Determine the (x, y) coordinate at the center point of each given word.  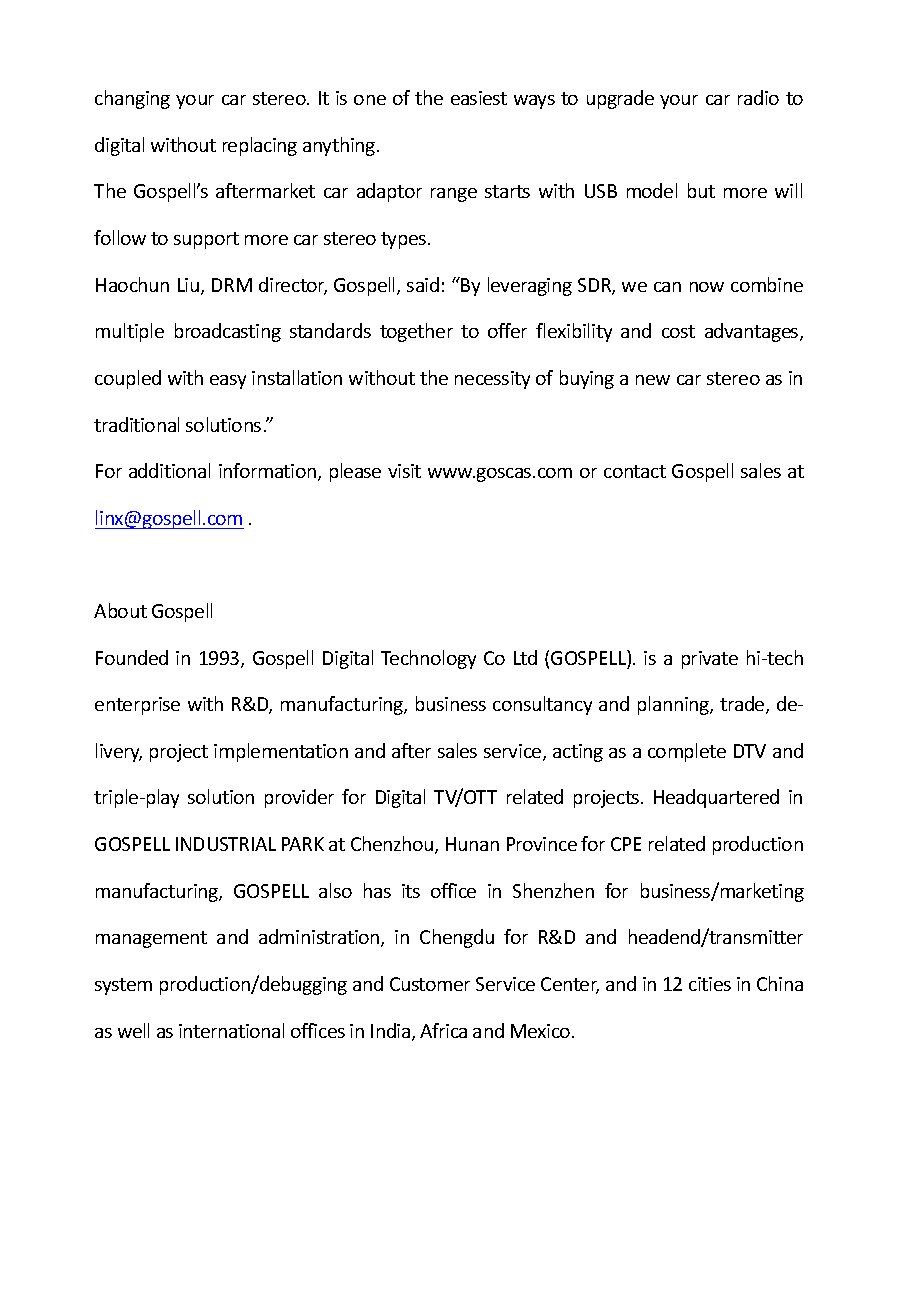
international (231, 1030)
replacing (260, 146)
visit (404, 471)
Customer (430, 984)
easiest (479, 98)
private (710, 660)
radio (758, 97)
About (120, 610)
